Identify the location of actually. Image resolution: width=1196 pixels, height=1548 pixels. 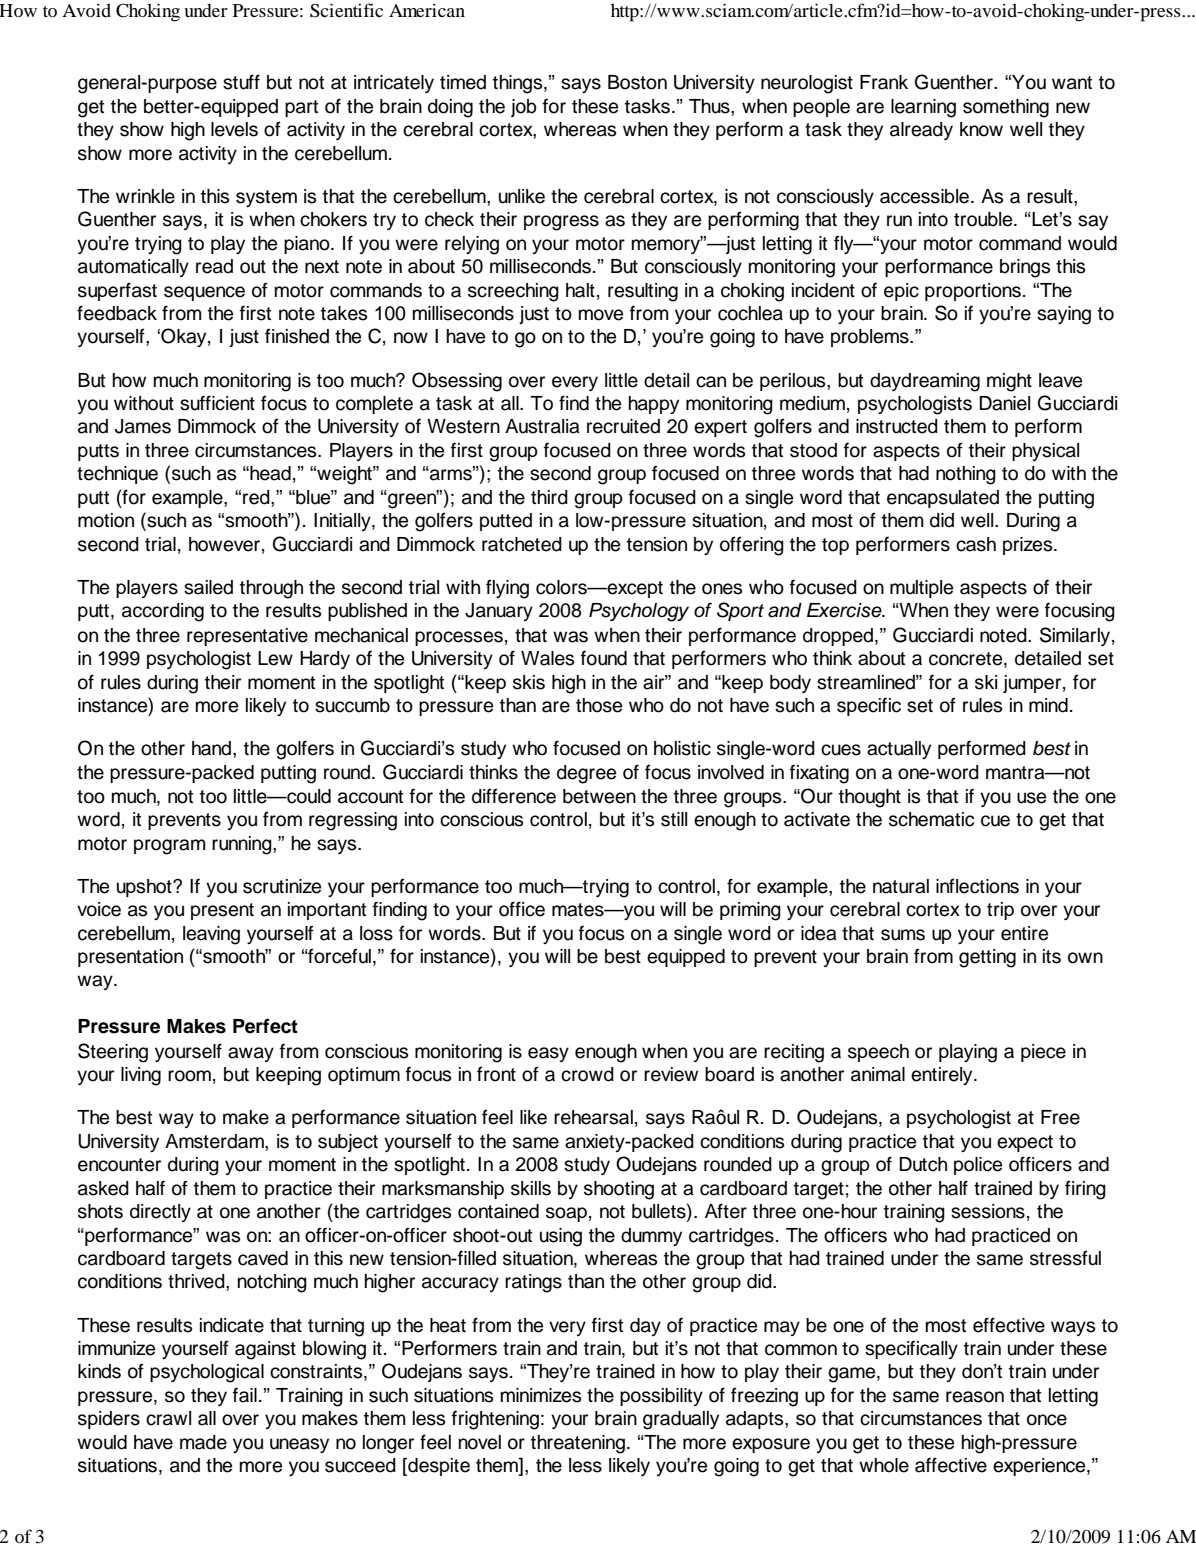
(899, 750).
